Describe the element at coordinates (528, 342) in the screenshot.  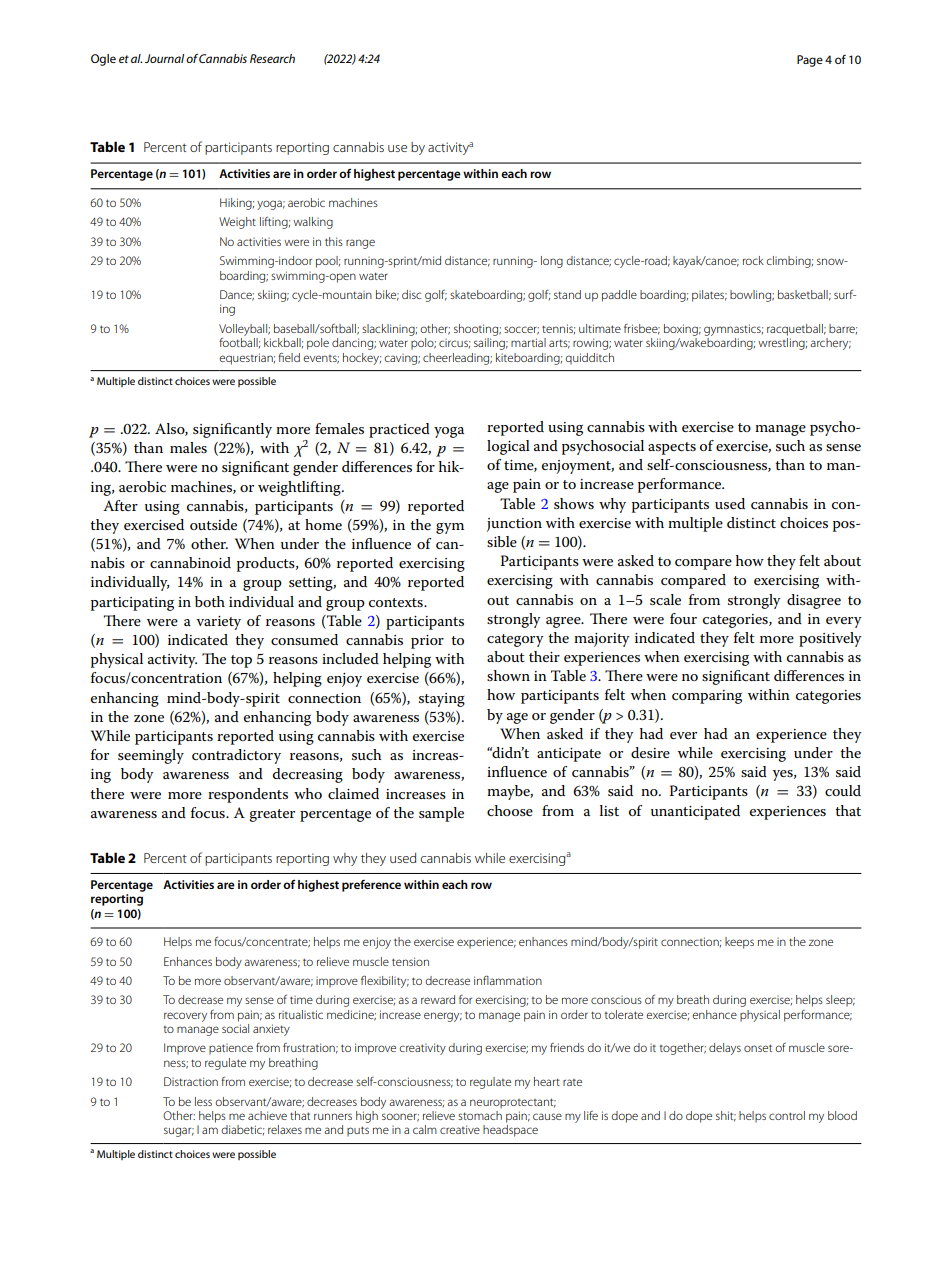
I see `martial` at that location.
